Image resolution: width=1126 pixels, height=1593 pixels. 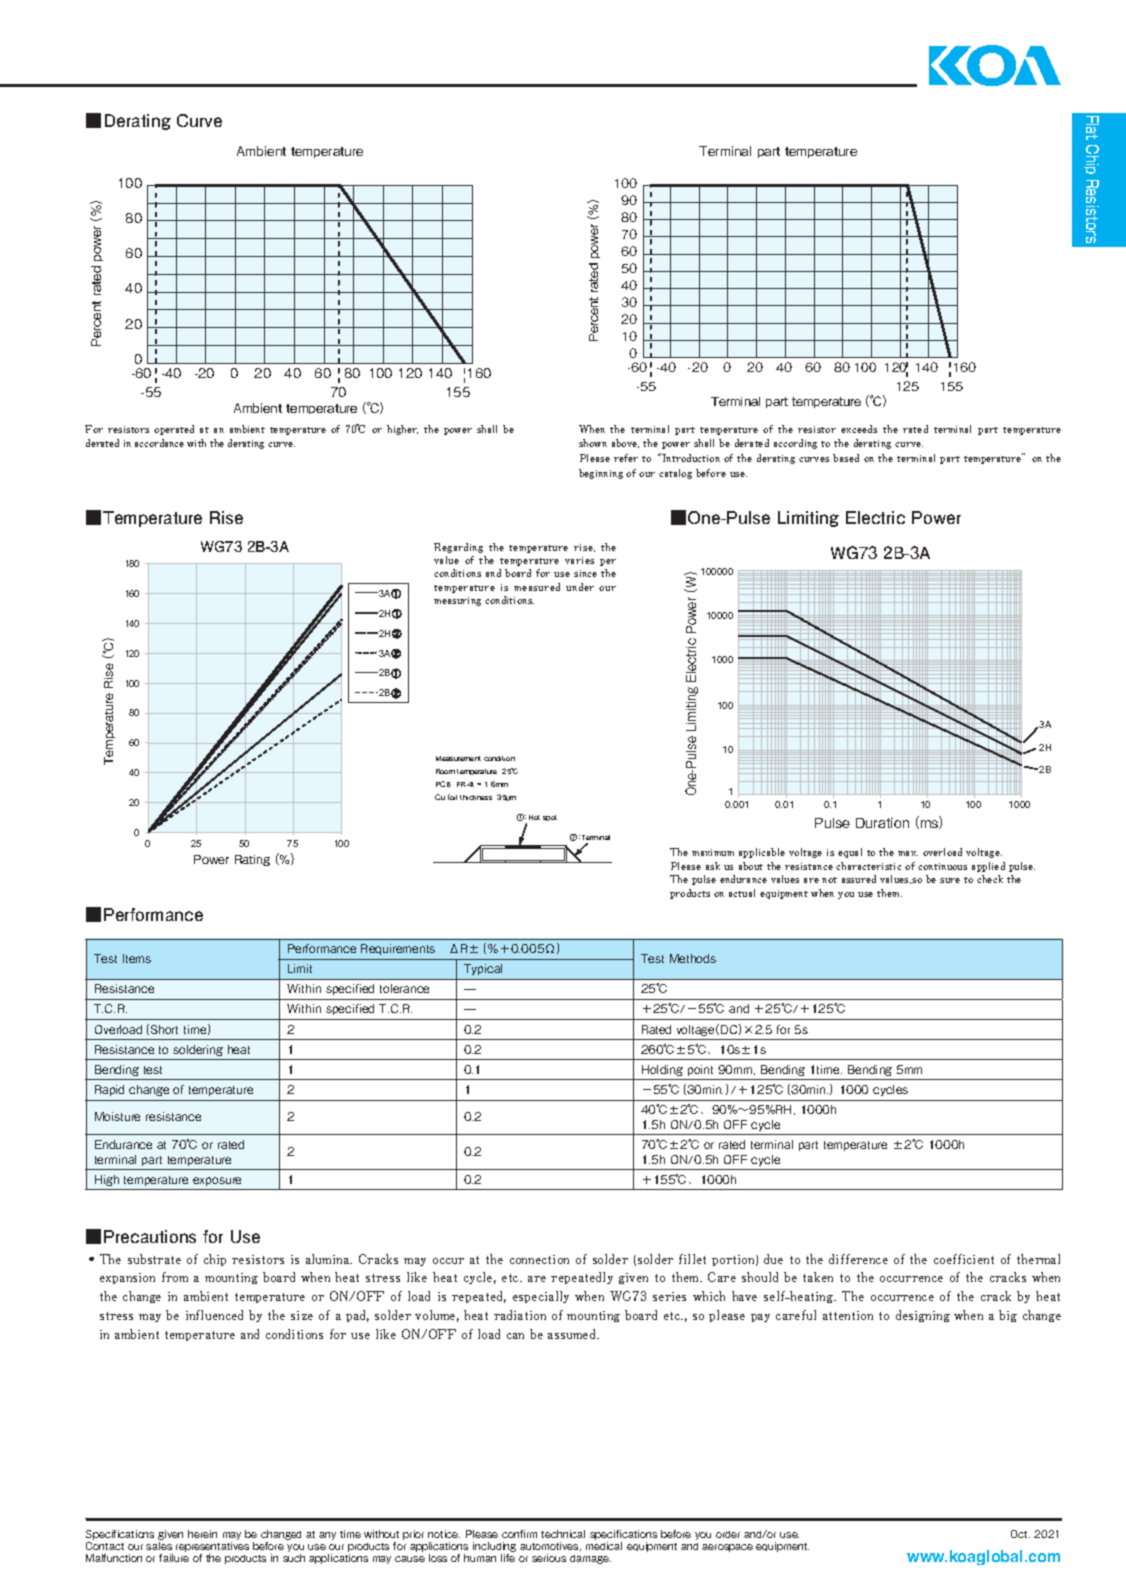 I want to click on Precautions, so click(x=150, y=1236).
